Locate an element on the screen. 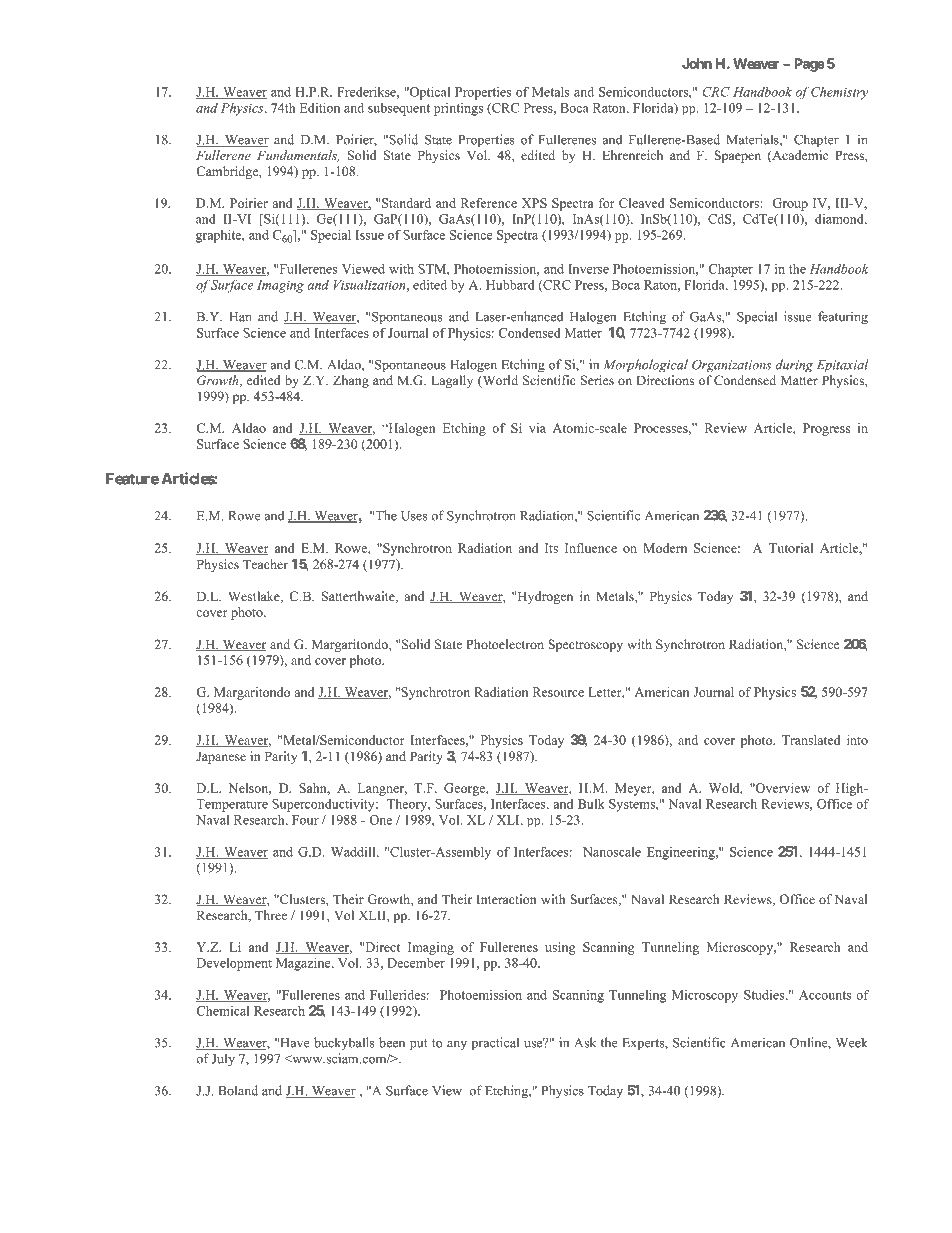  Chemistry is located at coordinates (839, 93).
